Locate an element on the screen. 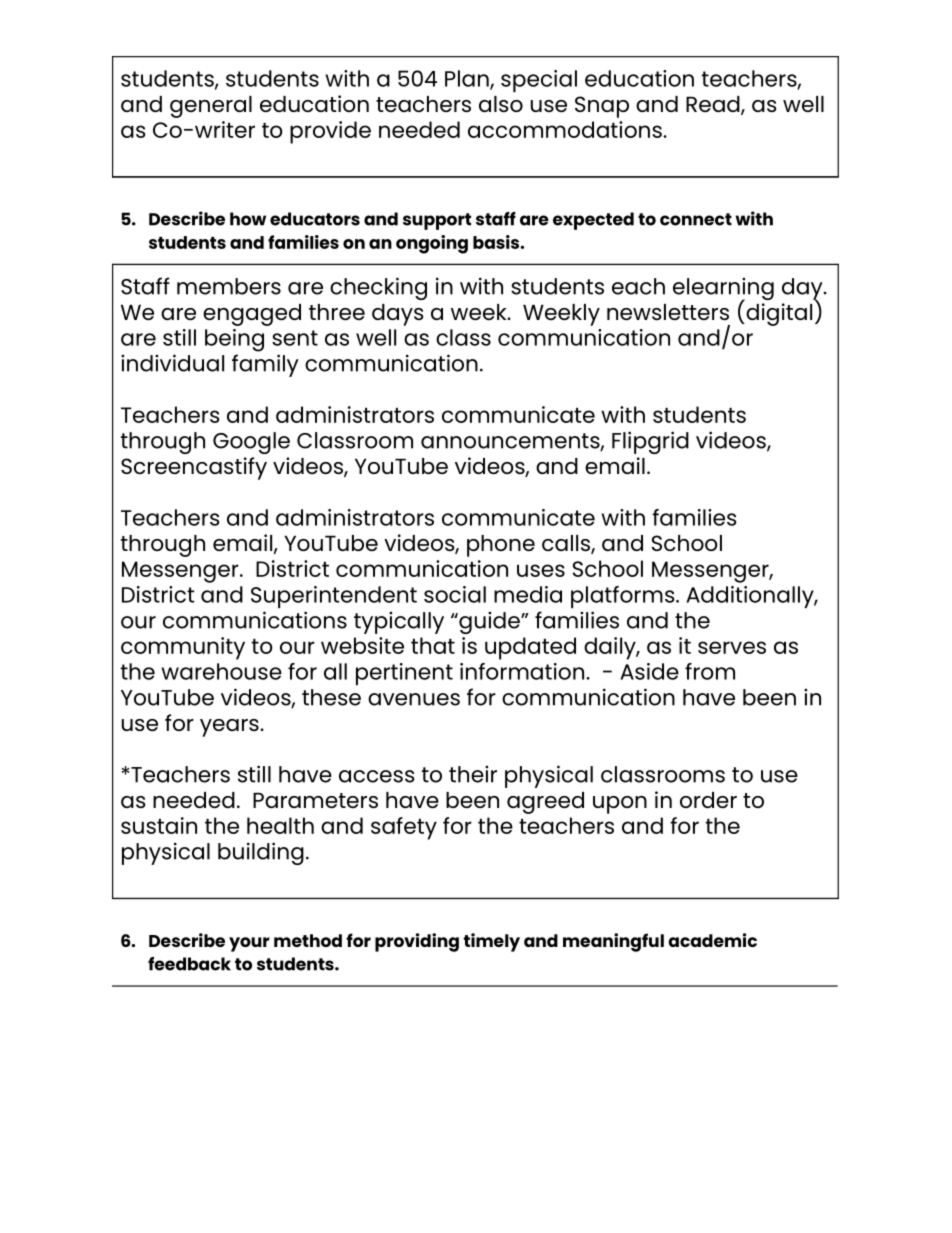 Image resolution: width=952 pixels, height=1233 pixels. days is located at coordinates (398, 315).
